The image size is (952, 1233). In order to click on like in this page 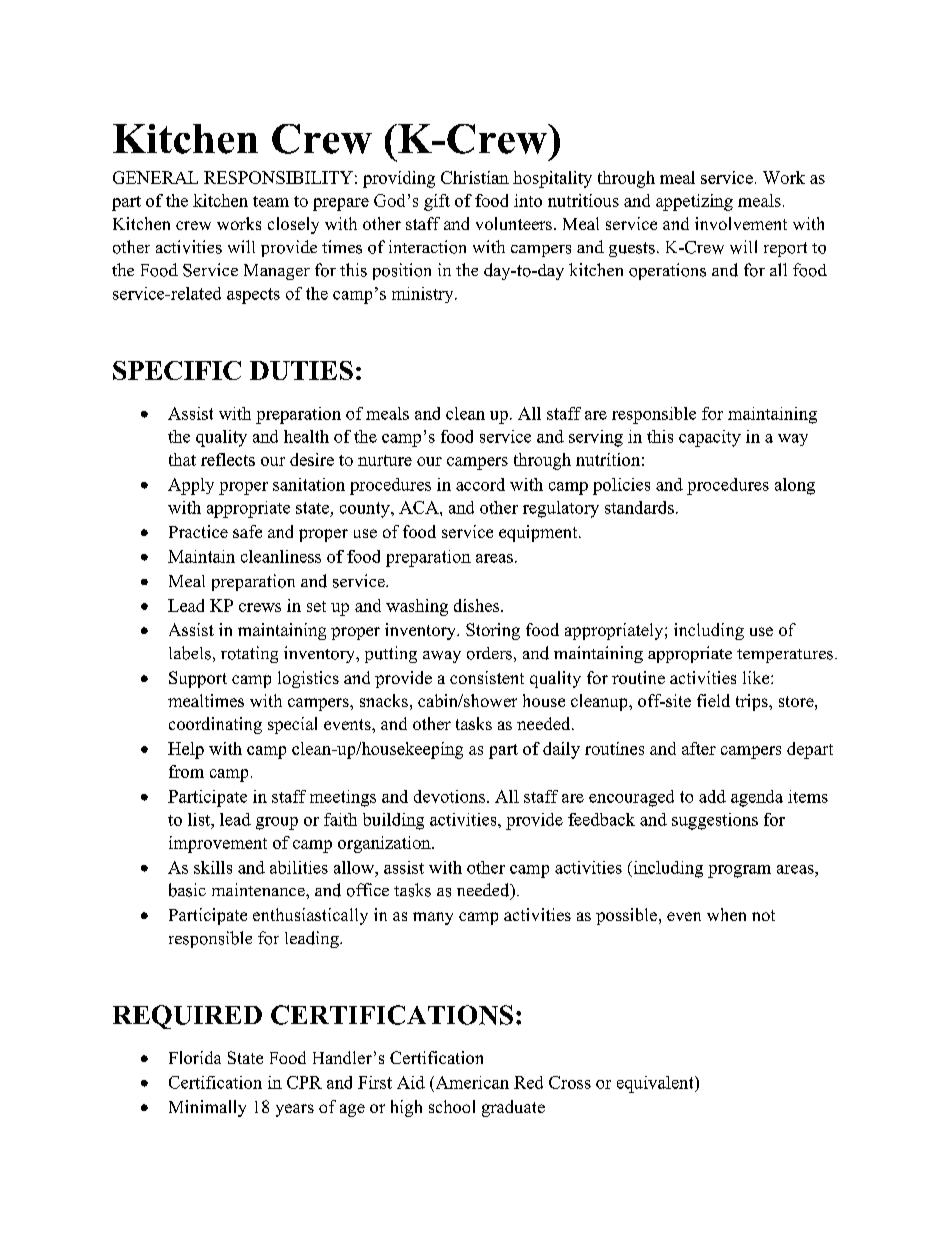, I will do `click(757, 677)`.
